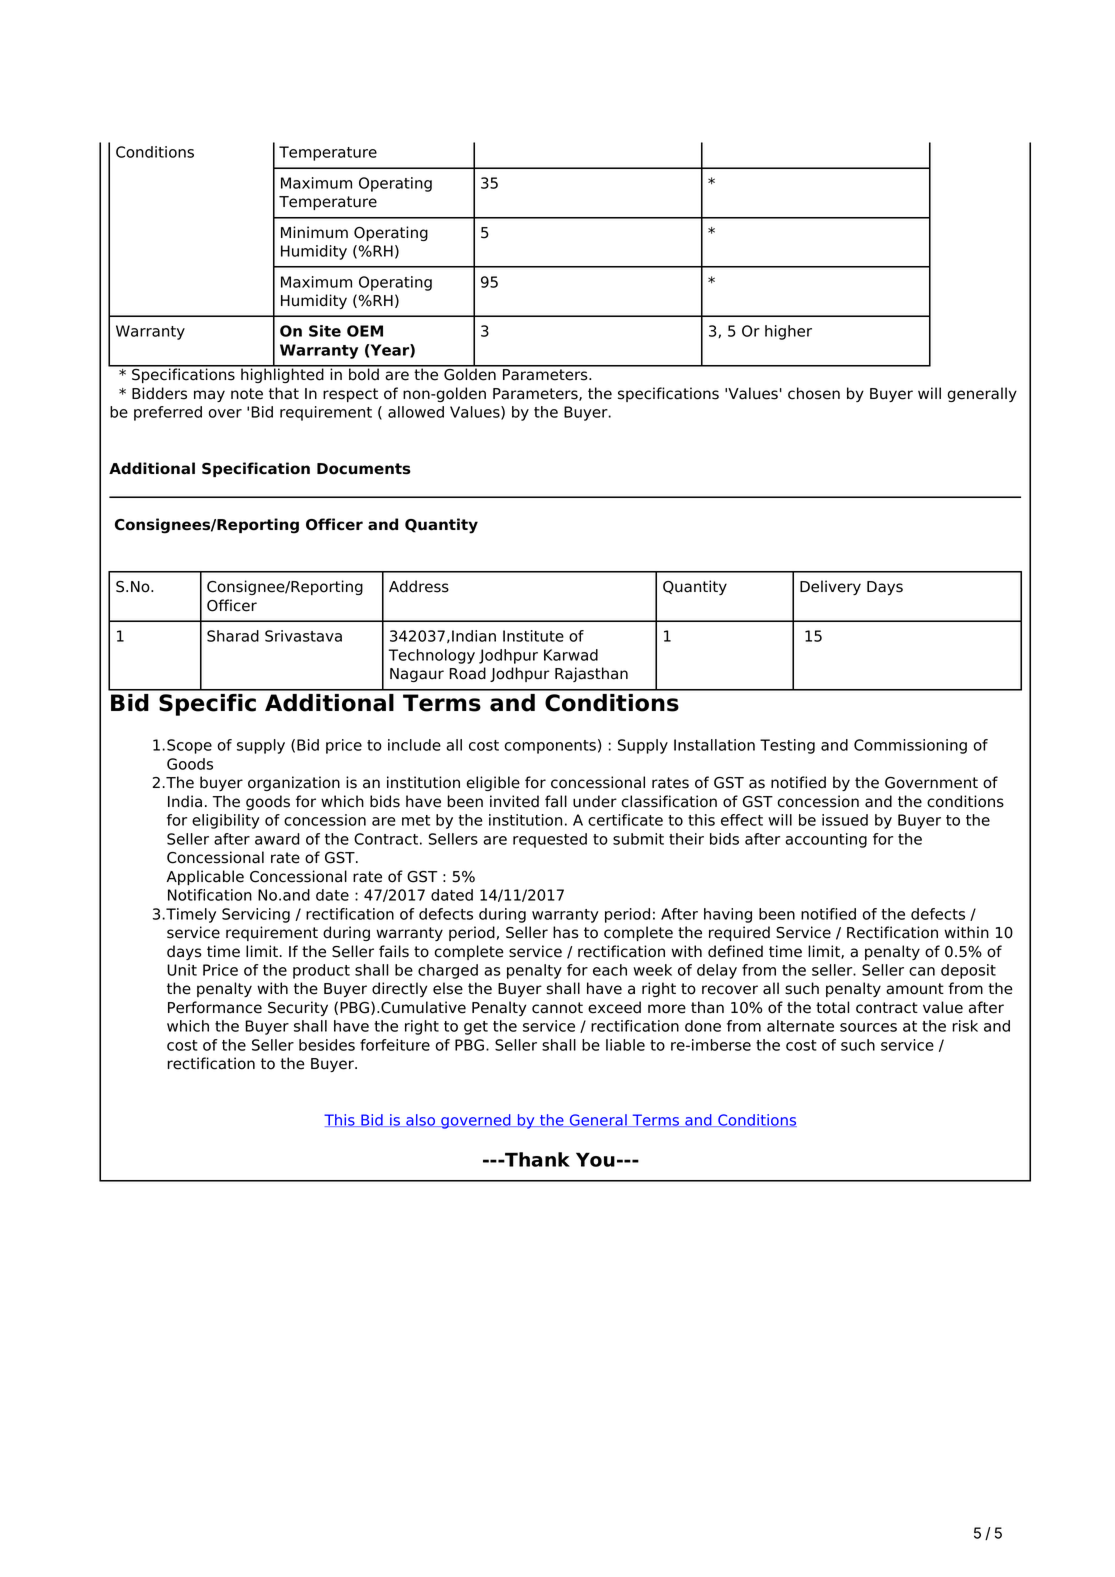 This screenshot has height=1577, width=1115. I want to click on Institute, so click(533, 636).
